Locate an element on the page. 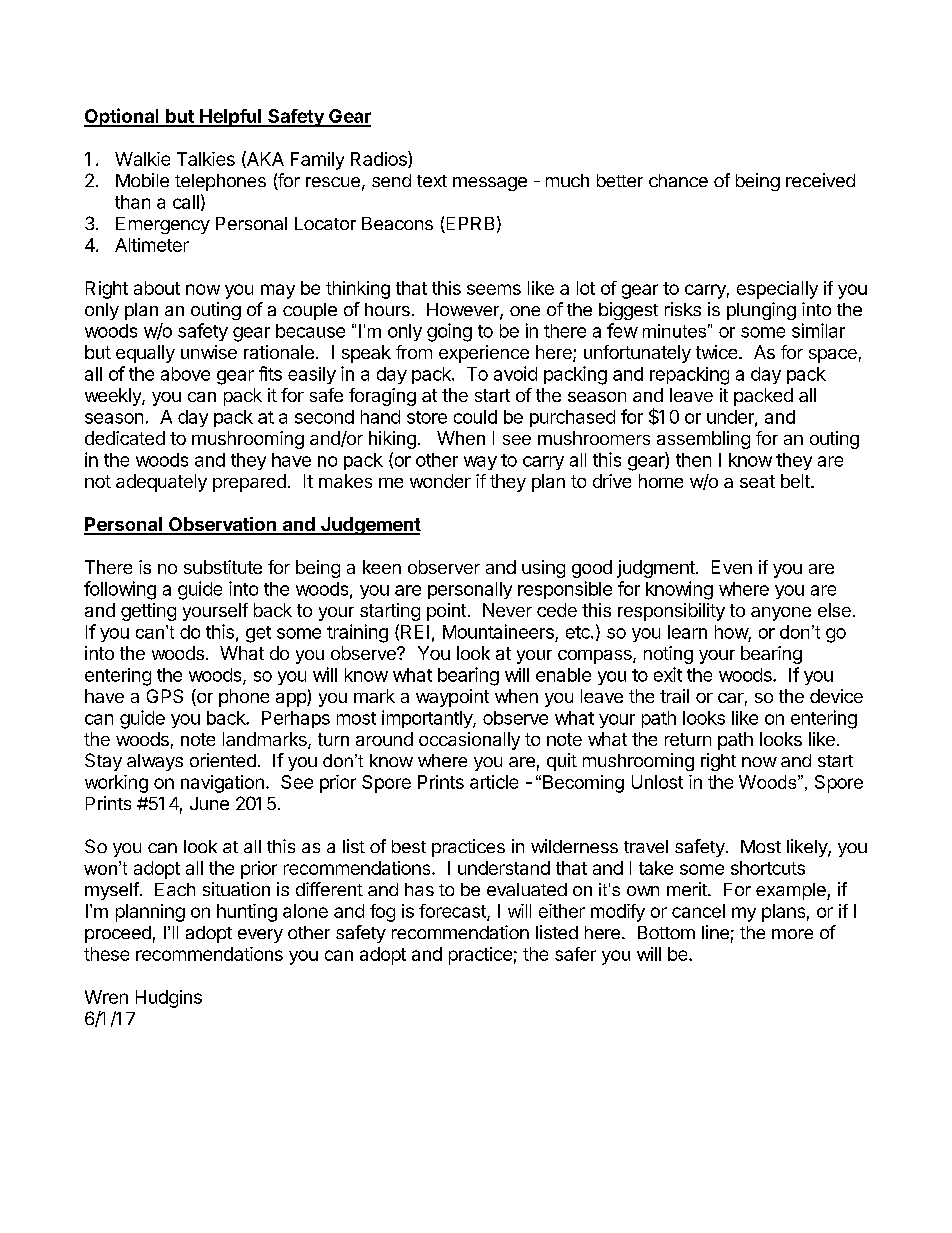 The image size is (952, 1233). substitute is located at coordinates (223, 567).
